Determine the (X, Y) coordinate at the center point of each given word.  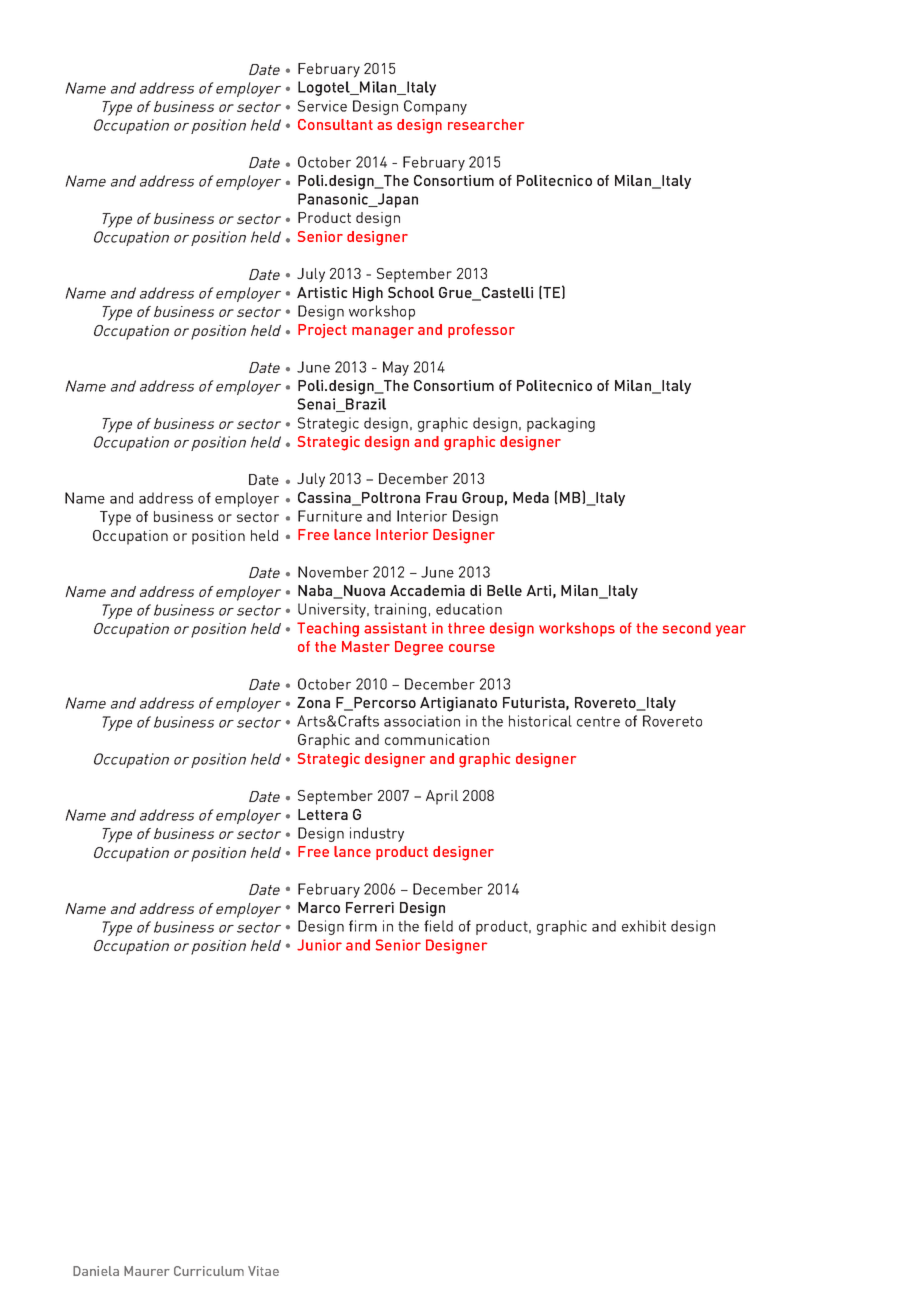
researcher (486, 124)
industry (377, 834)
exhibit (644, 926)
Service (322, 106)
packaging (561, 424)
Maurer (147, 1271)
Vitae (263, 1271)
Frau (441, 497)
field (438, 926)
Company (435, 107)
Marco (319, 907)
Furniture (330, 516)
